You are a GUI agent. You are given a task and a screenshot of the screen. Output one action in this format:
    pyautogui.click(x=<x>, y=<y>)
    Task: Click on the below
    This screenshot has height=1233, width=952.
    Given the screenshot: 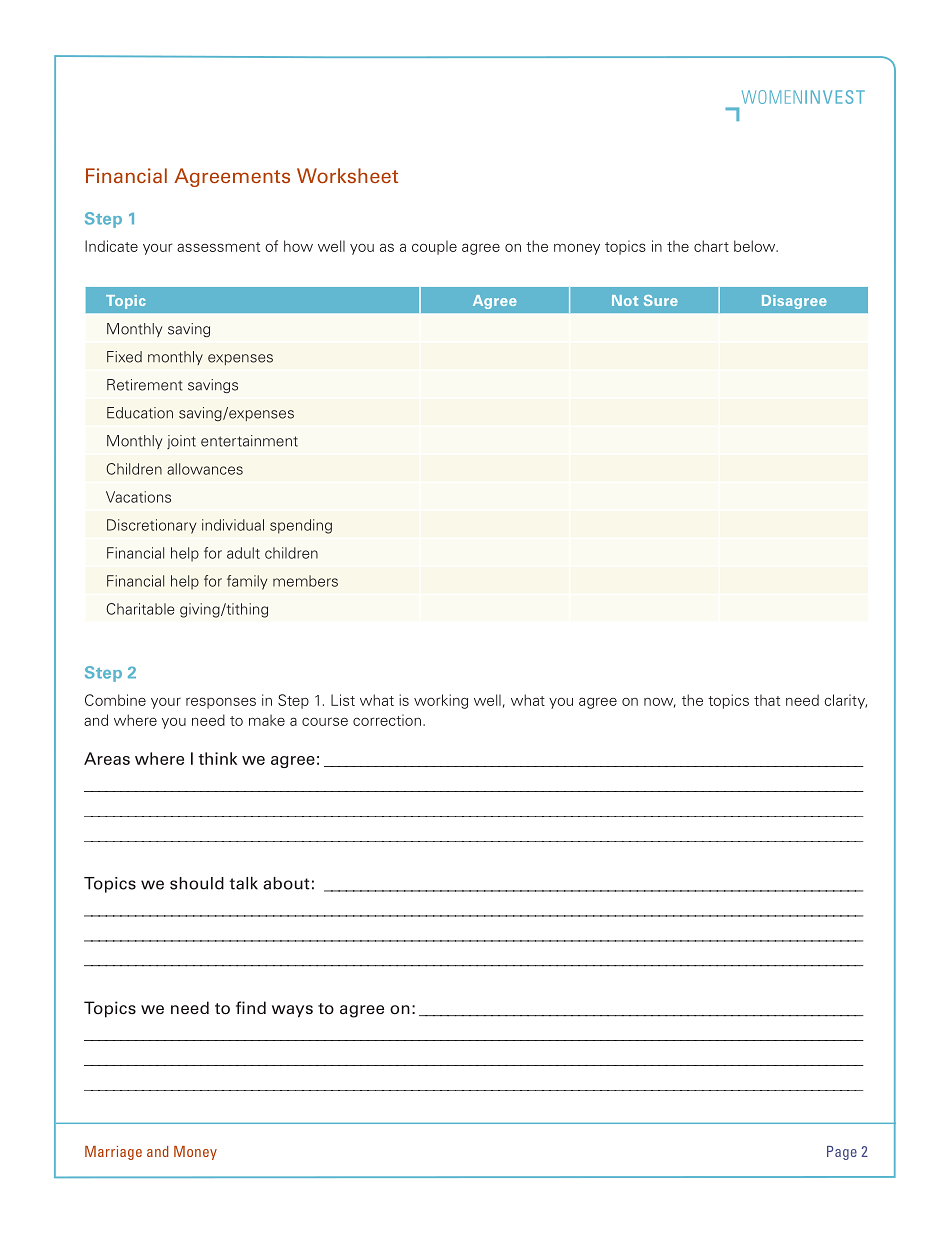 What is the action you would take?
    pyautogui.click(x=756, y=246)
